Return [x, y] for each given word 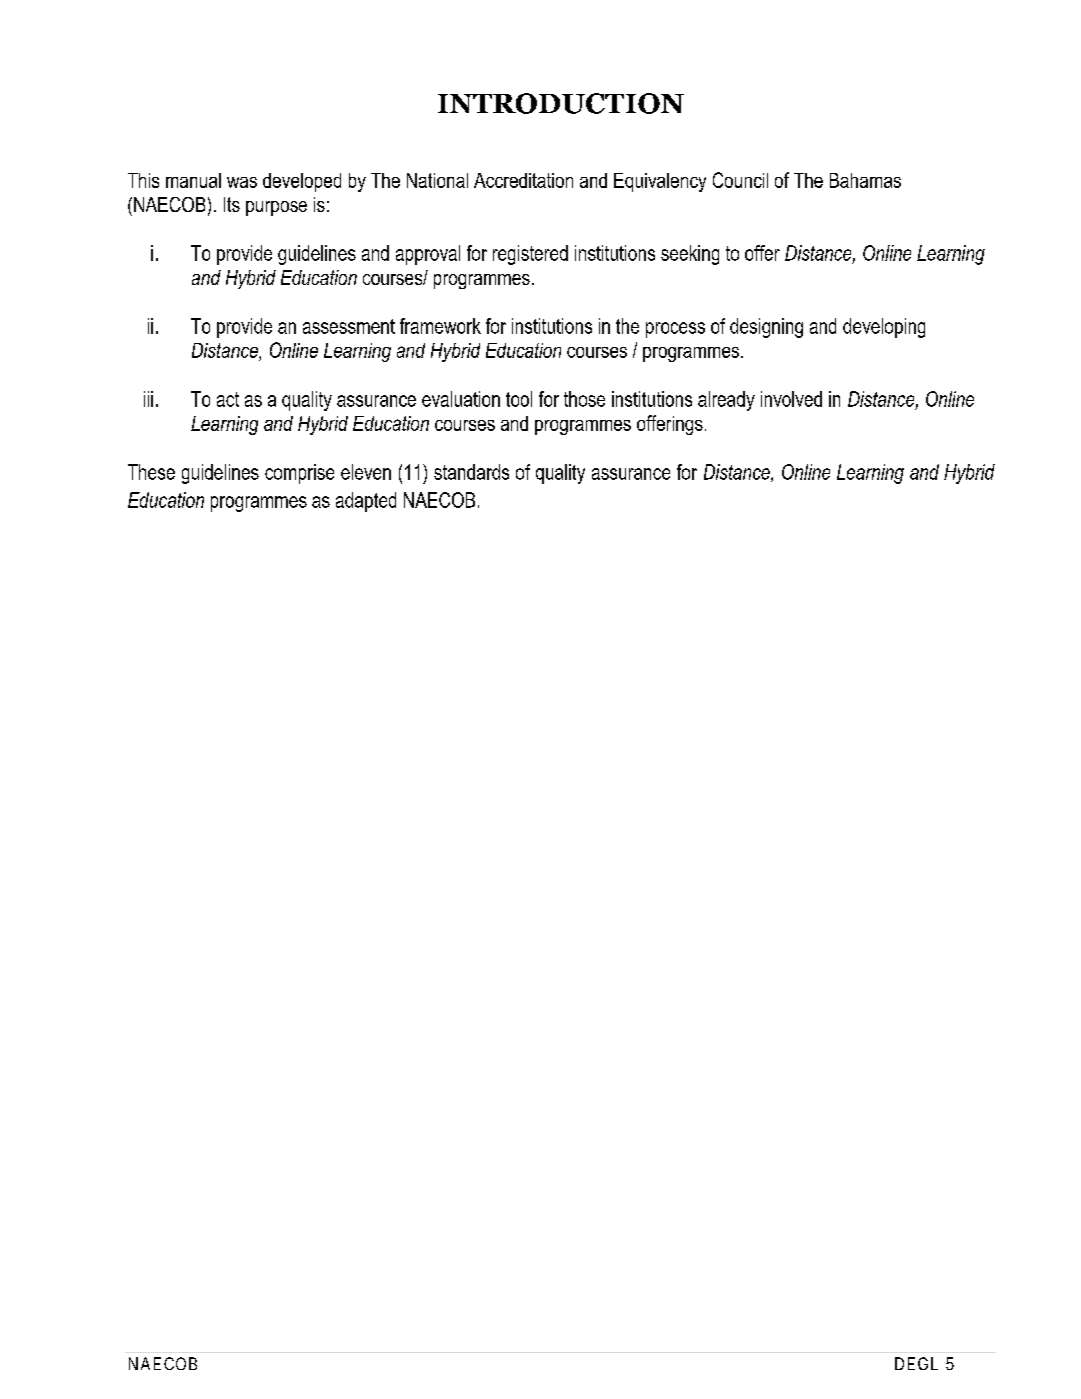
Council [740, 180]
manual [193, 180]
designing [766, 328]
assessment [349, 326]
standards [471, 472]
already [726, 401]
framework [440, 326]
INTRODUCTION [561, 103]
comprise [299, 474]
